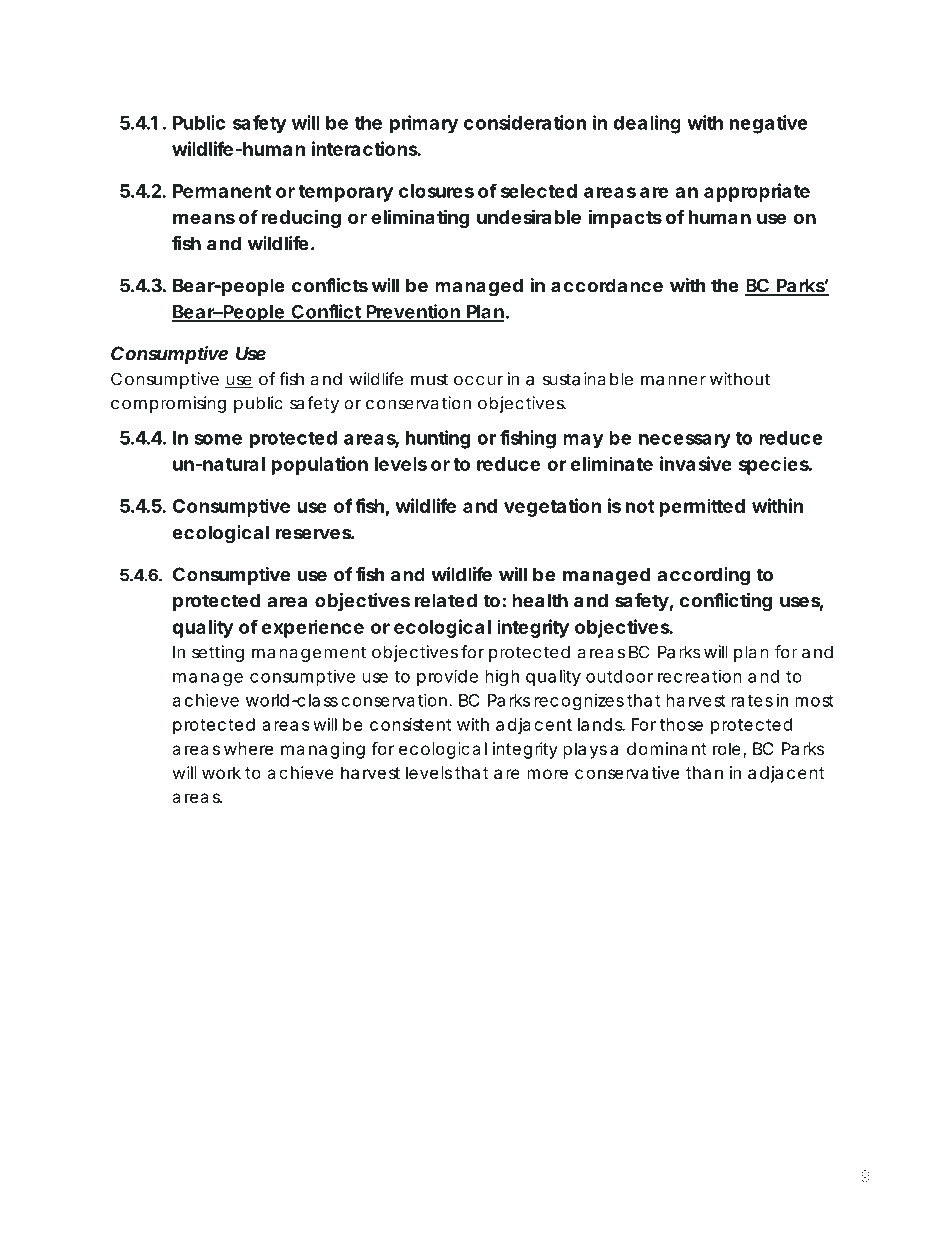  I want to click on negative, so click(769, 124).
